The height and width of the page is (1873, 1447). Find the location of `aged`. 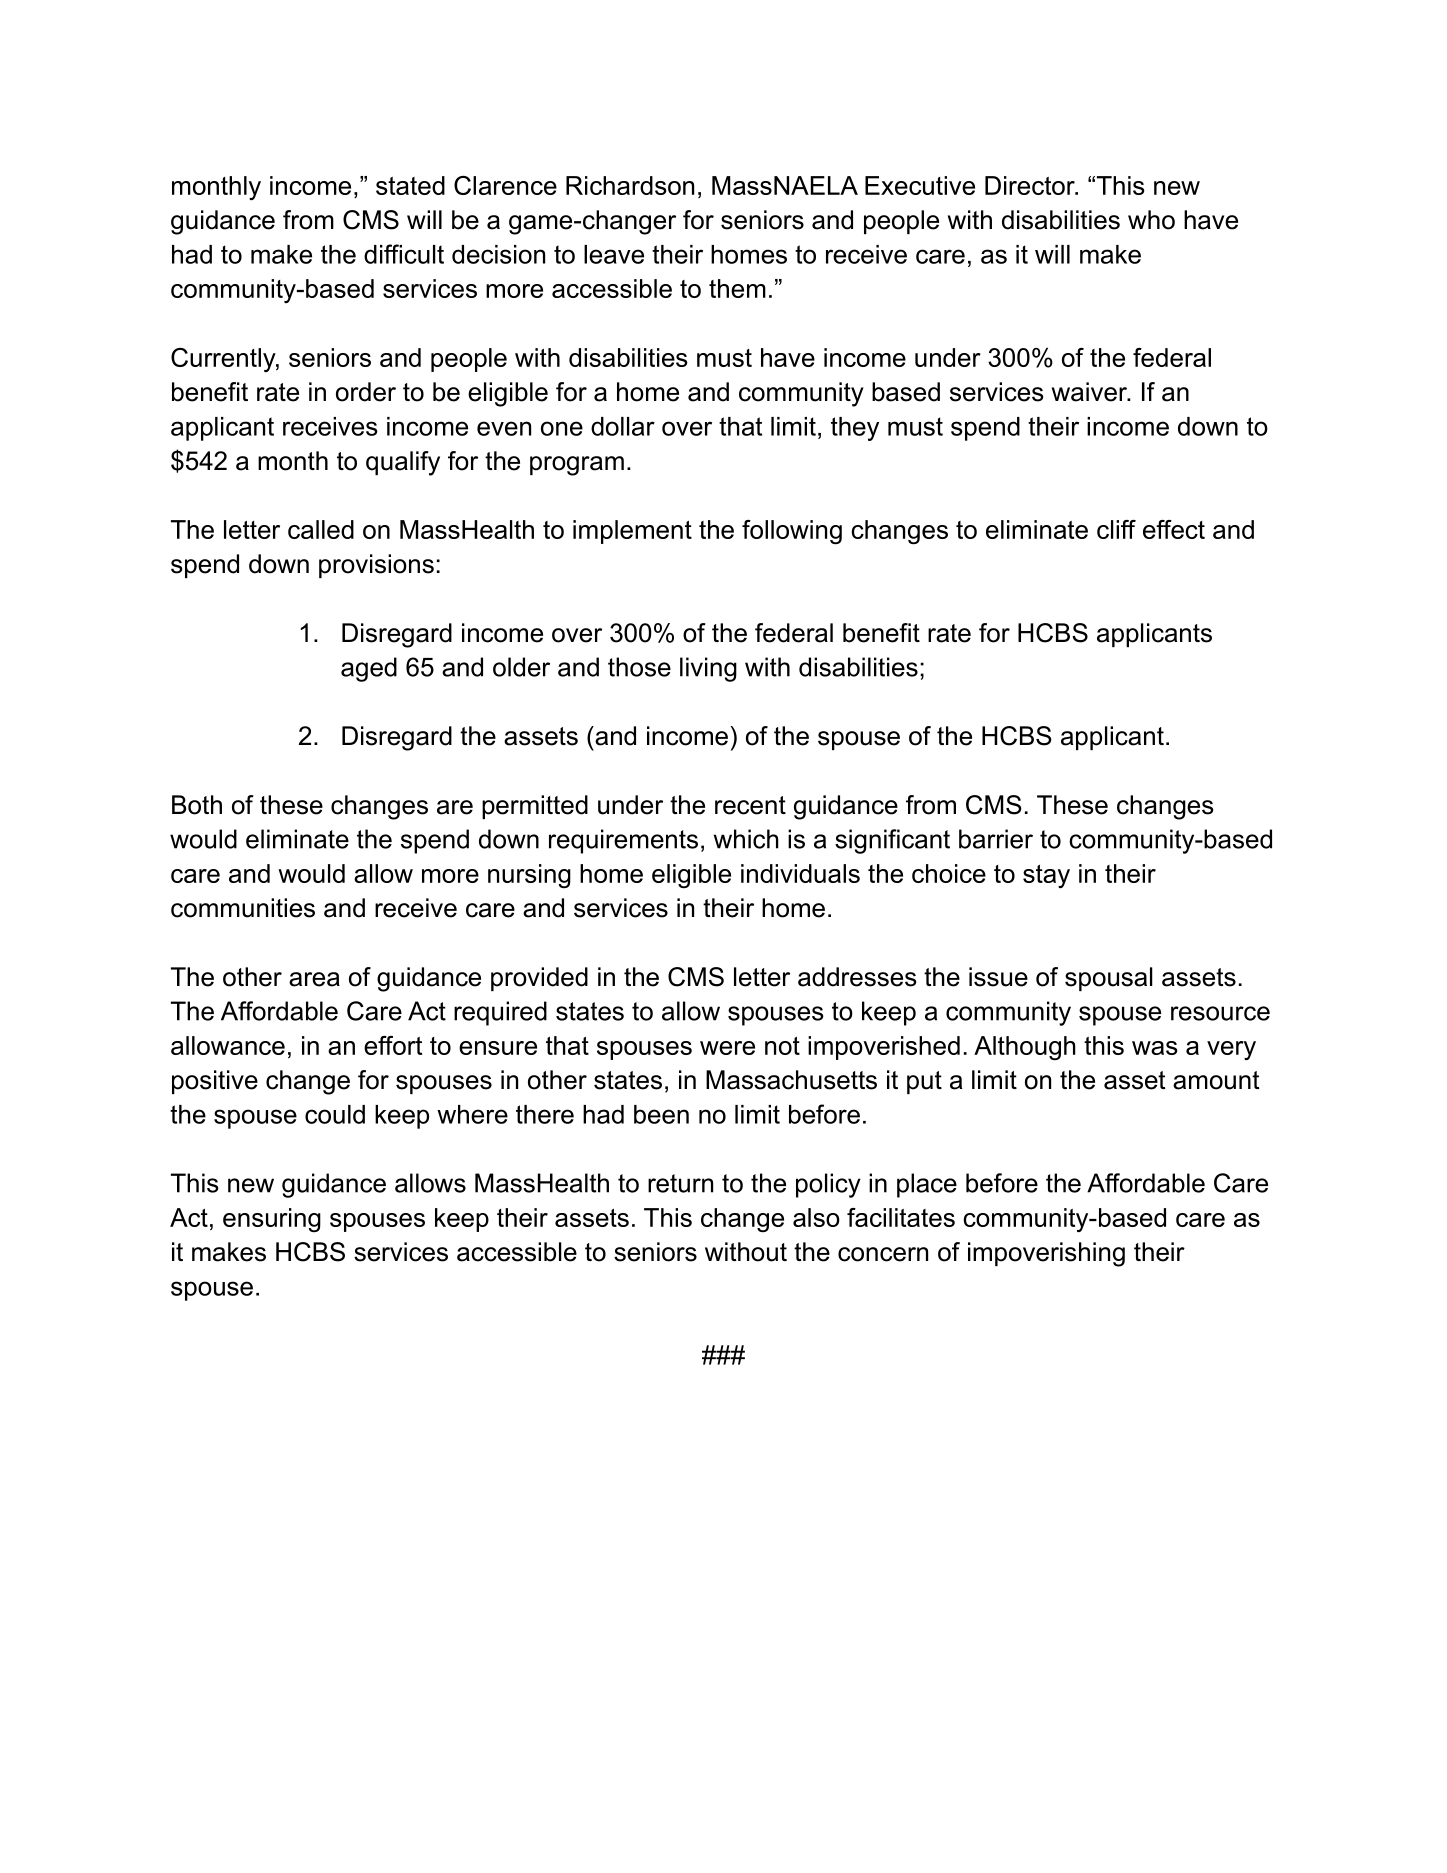

aged is located at coordinates (369, 669).
